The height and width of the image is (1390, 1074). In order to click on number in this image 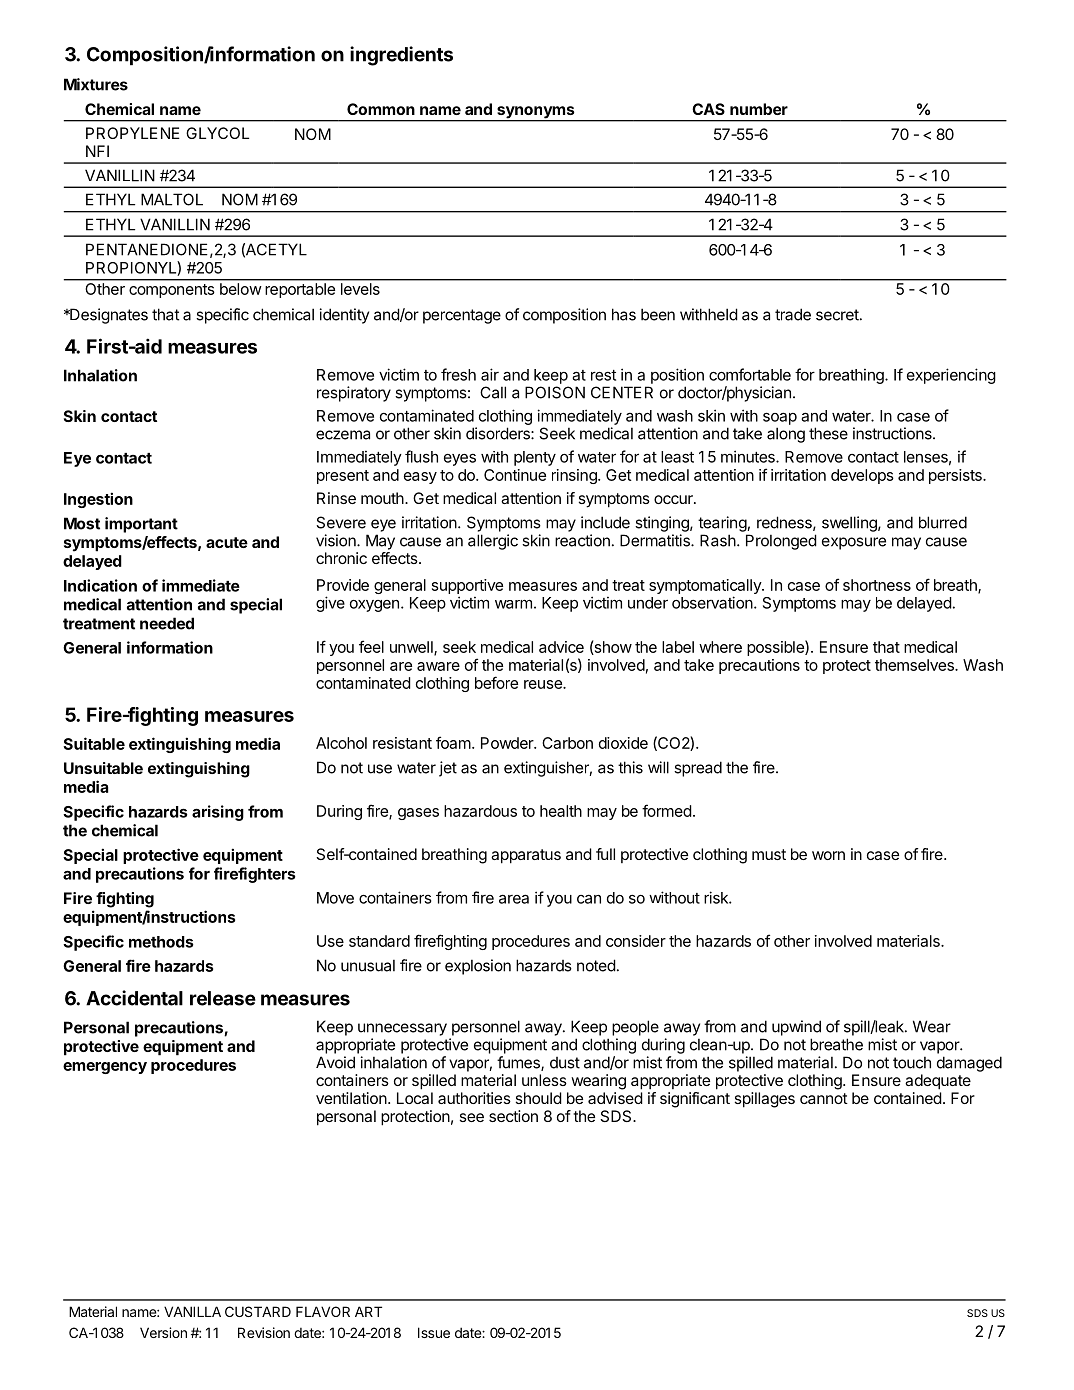, I will do `click(759, 109)`.
